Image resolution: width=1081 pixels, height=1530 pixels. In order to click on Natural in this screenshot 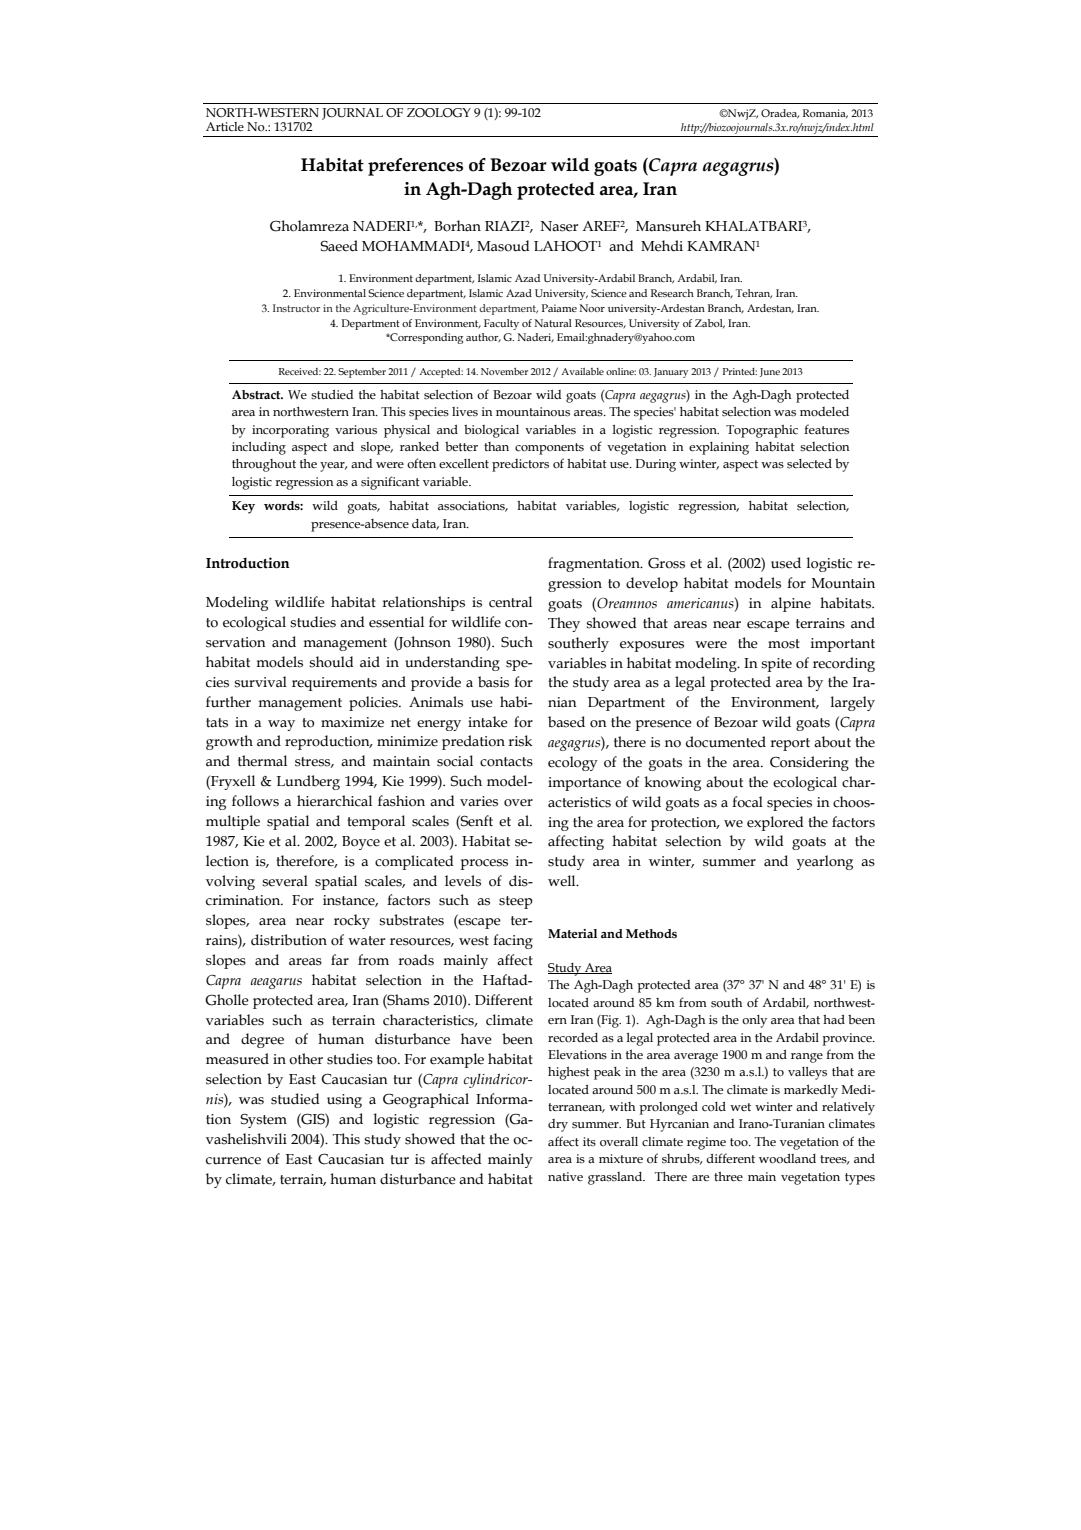, I will do `click(553, 323)`.
